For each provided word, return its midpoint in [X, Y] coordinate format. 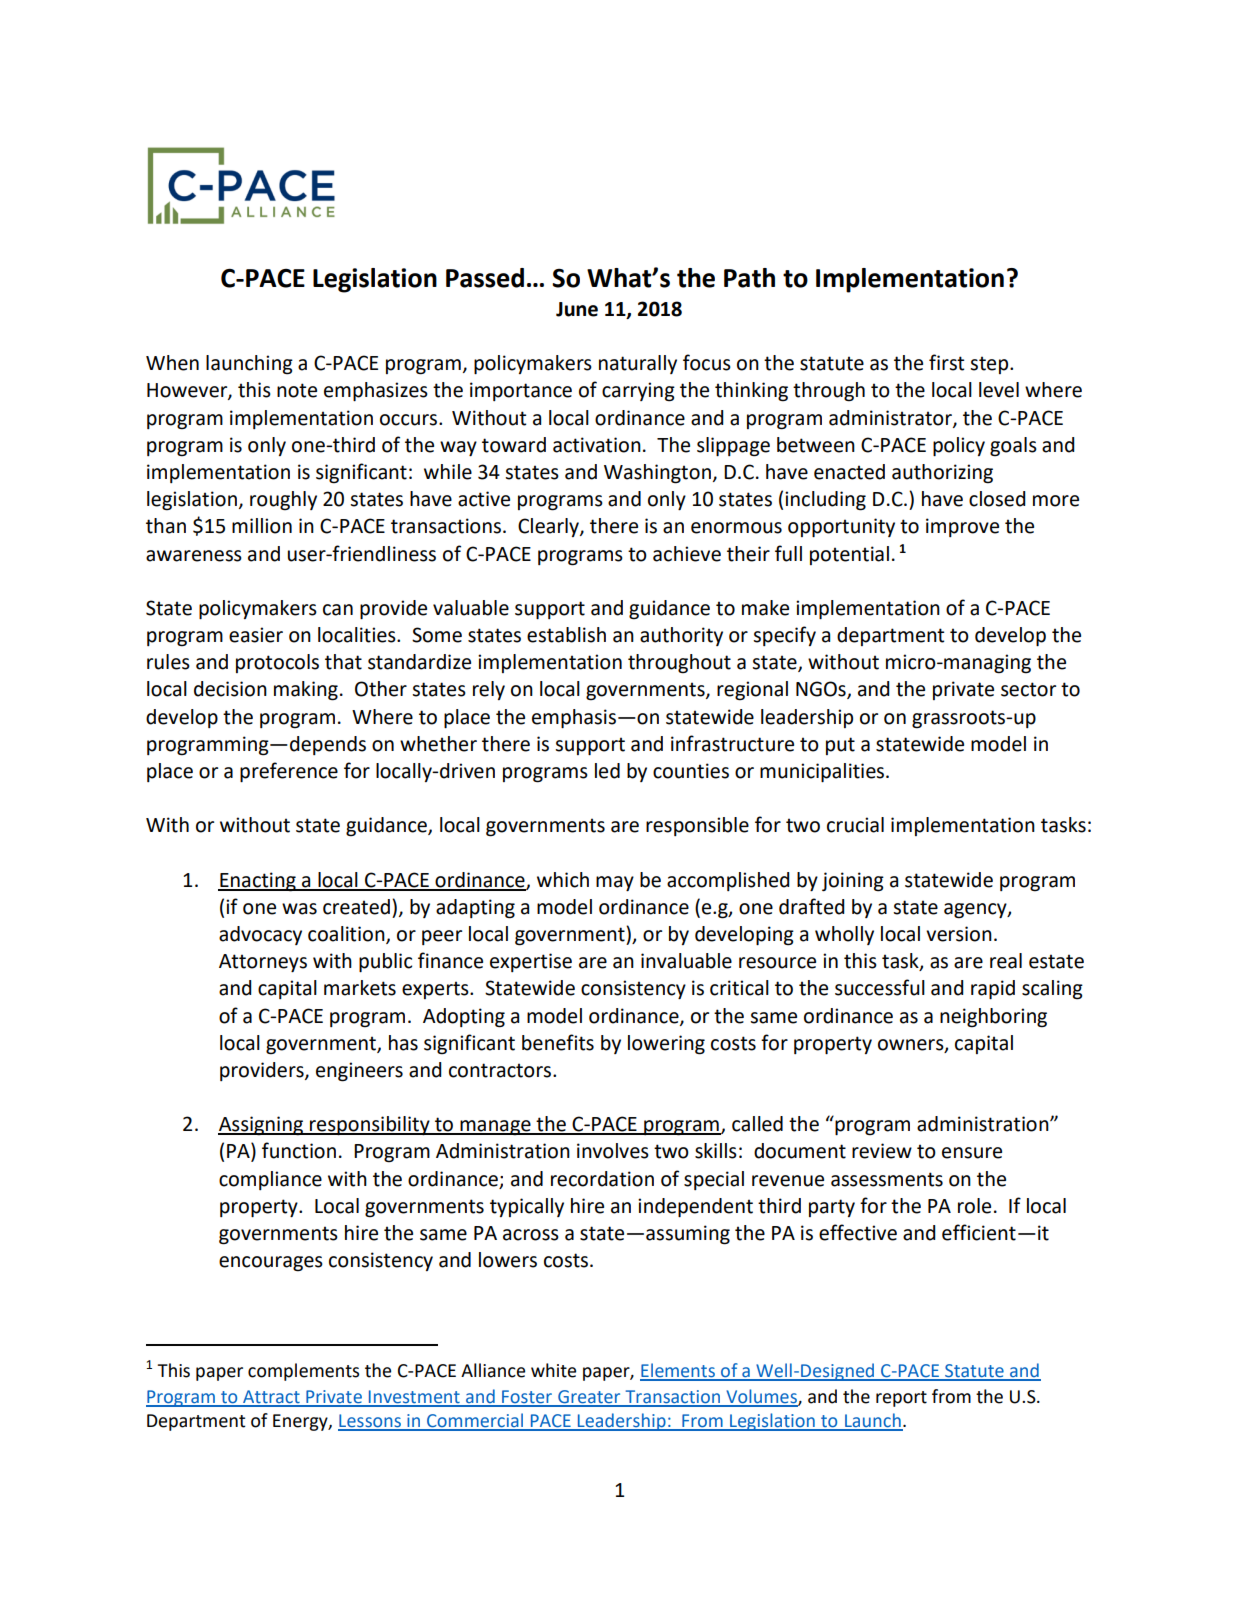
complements [303, 1372]
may [615, 883]
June [577, 309]
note [297, 390]
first [946, 362]
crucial [855, 825]
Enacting [258, 882]
